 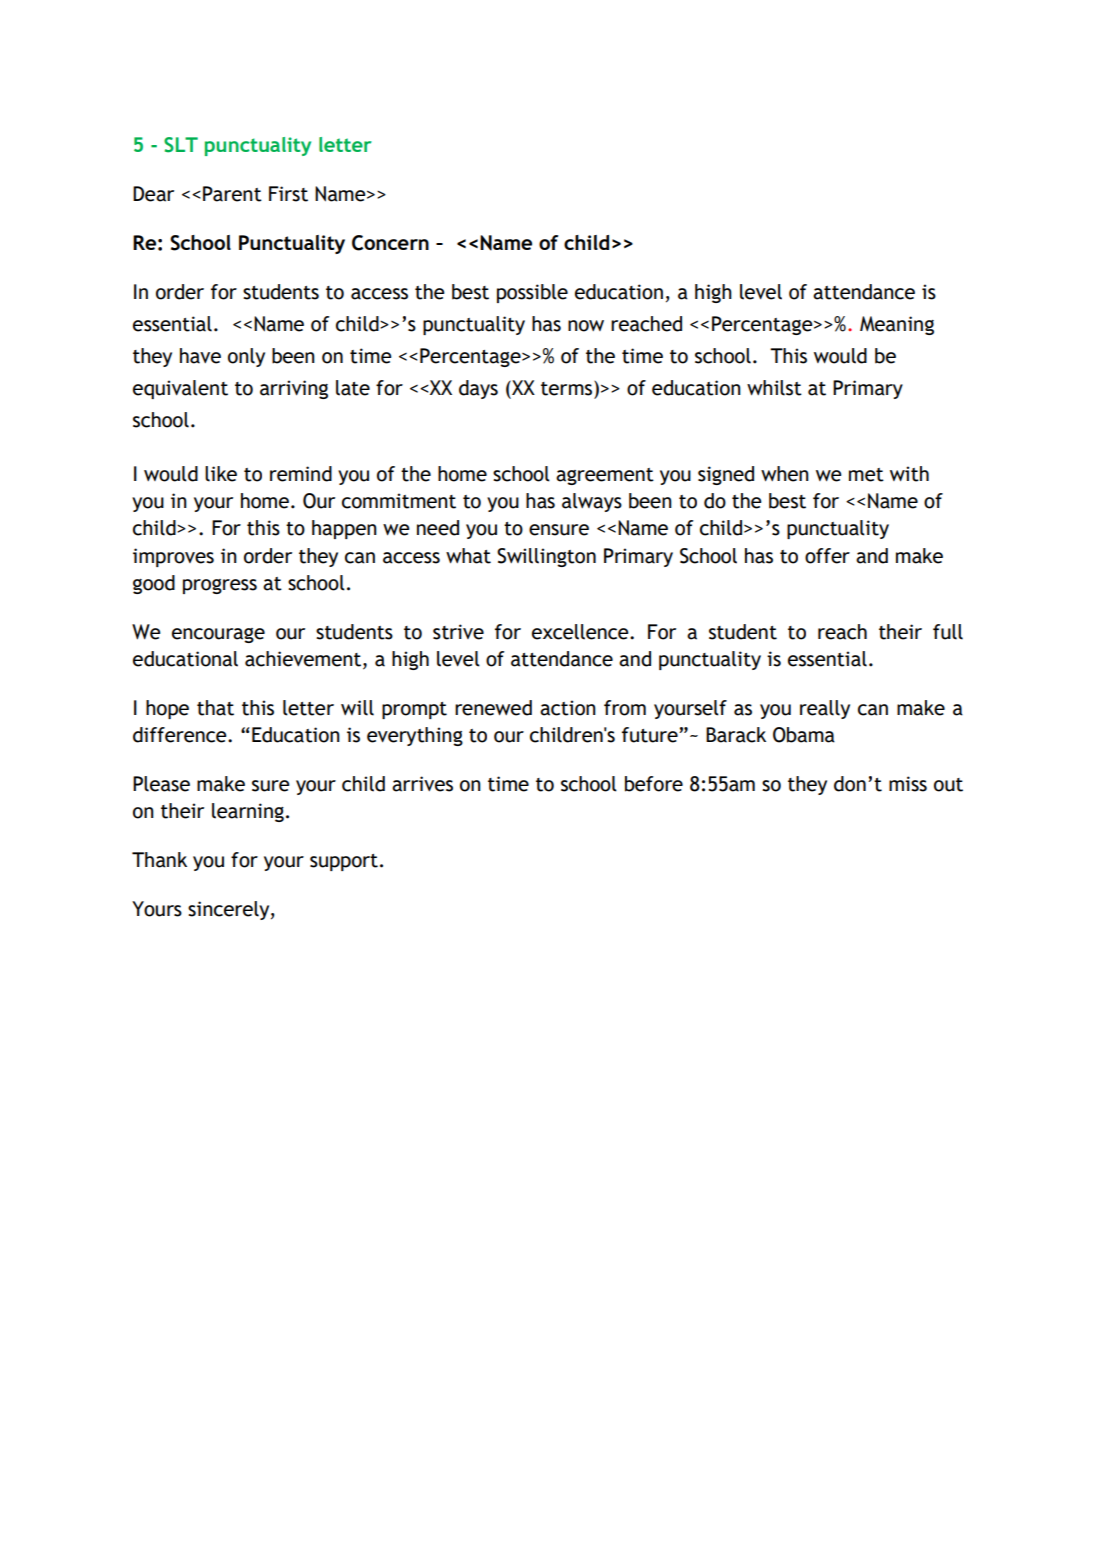 What do you see at coordinates (390, 243) in the screenshot?
I see `Concern` at bounding box center [390, 243].
